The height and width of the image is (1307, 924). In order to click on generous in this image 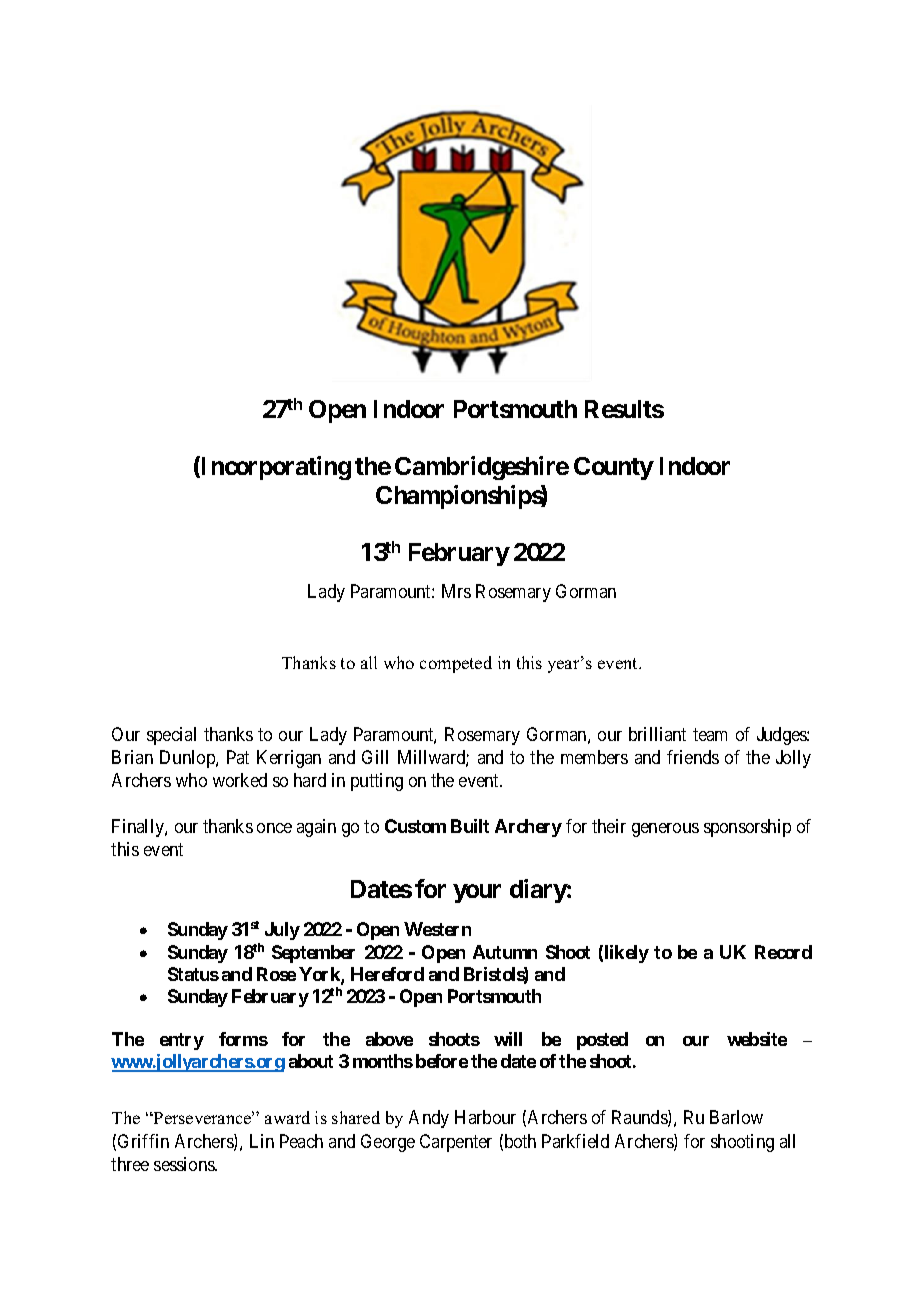, I will do `click(665, 830)`.
